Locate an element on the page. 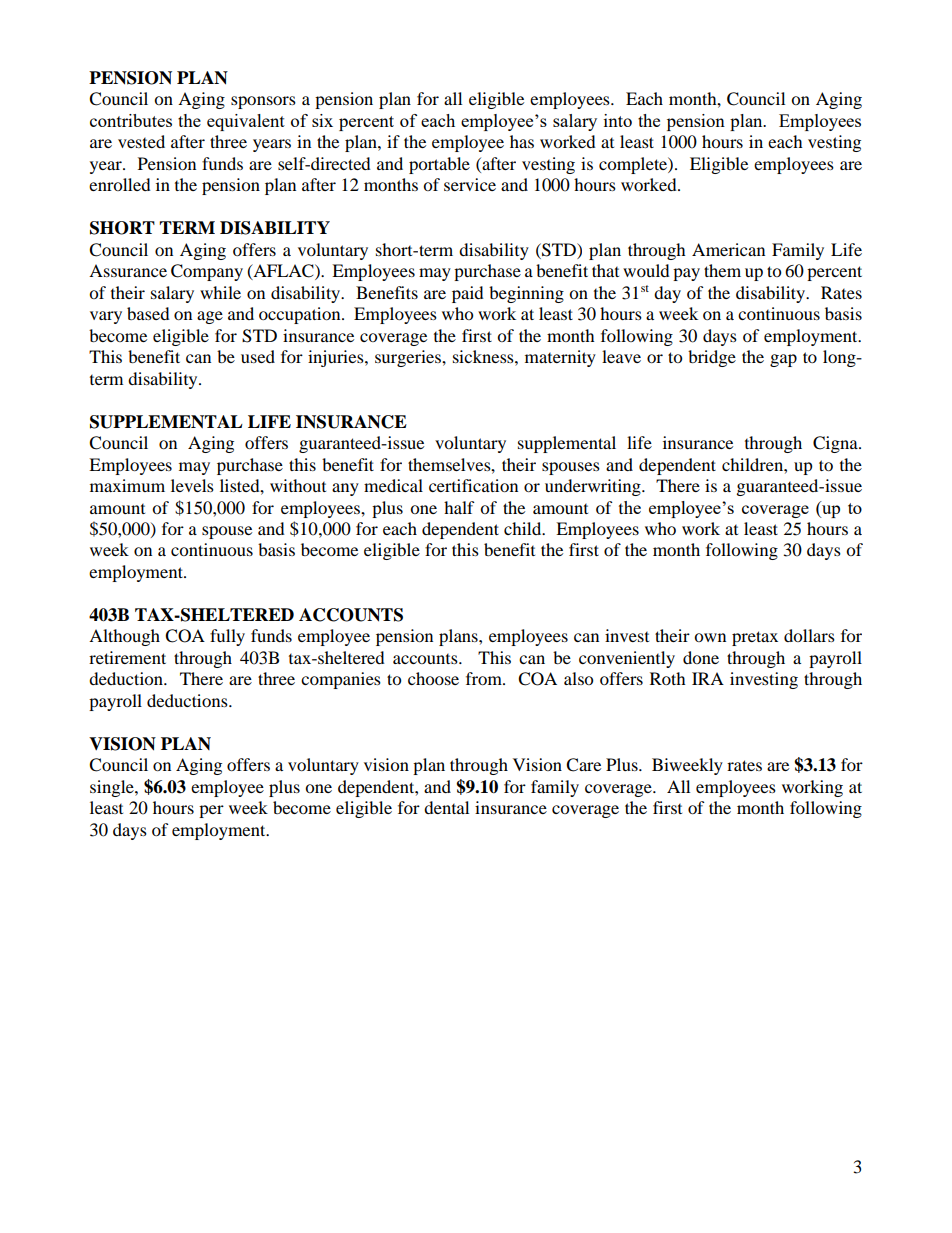  pretax is located at coordinates (755, 638).
